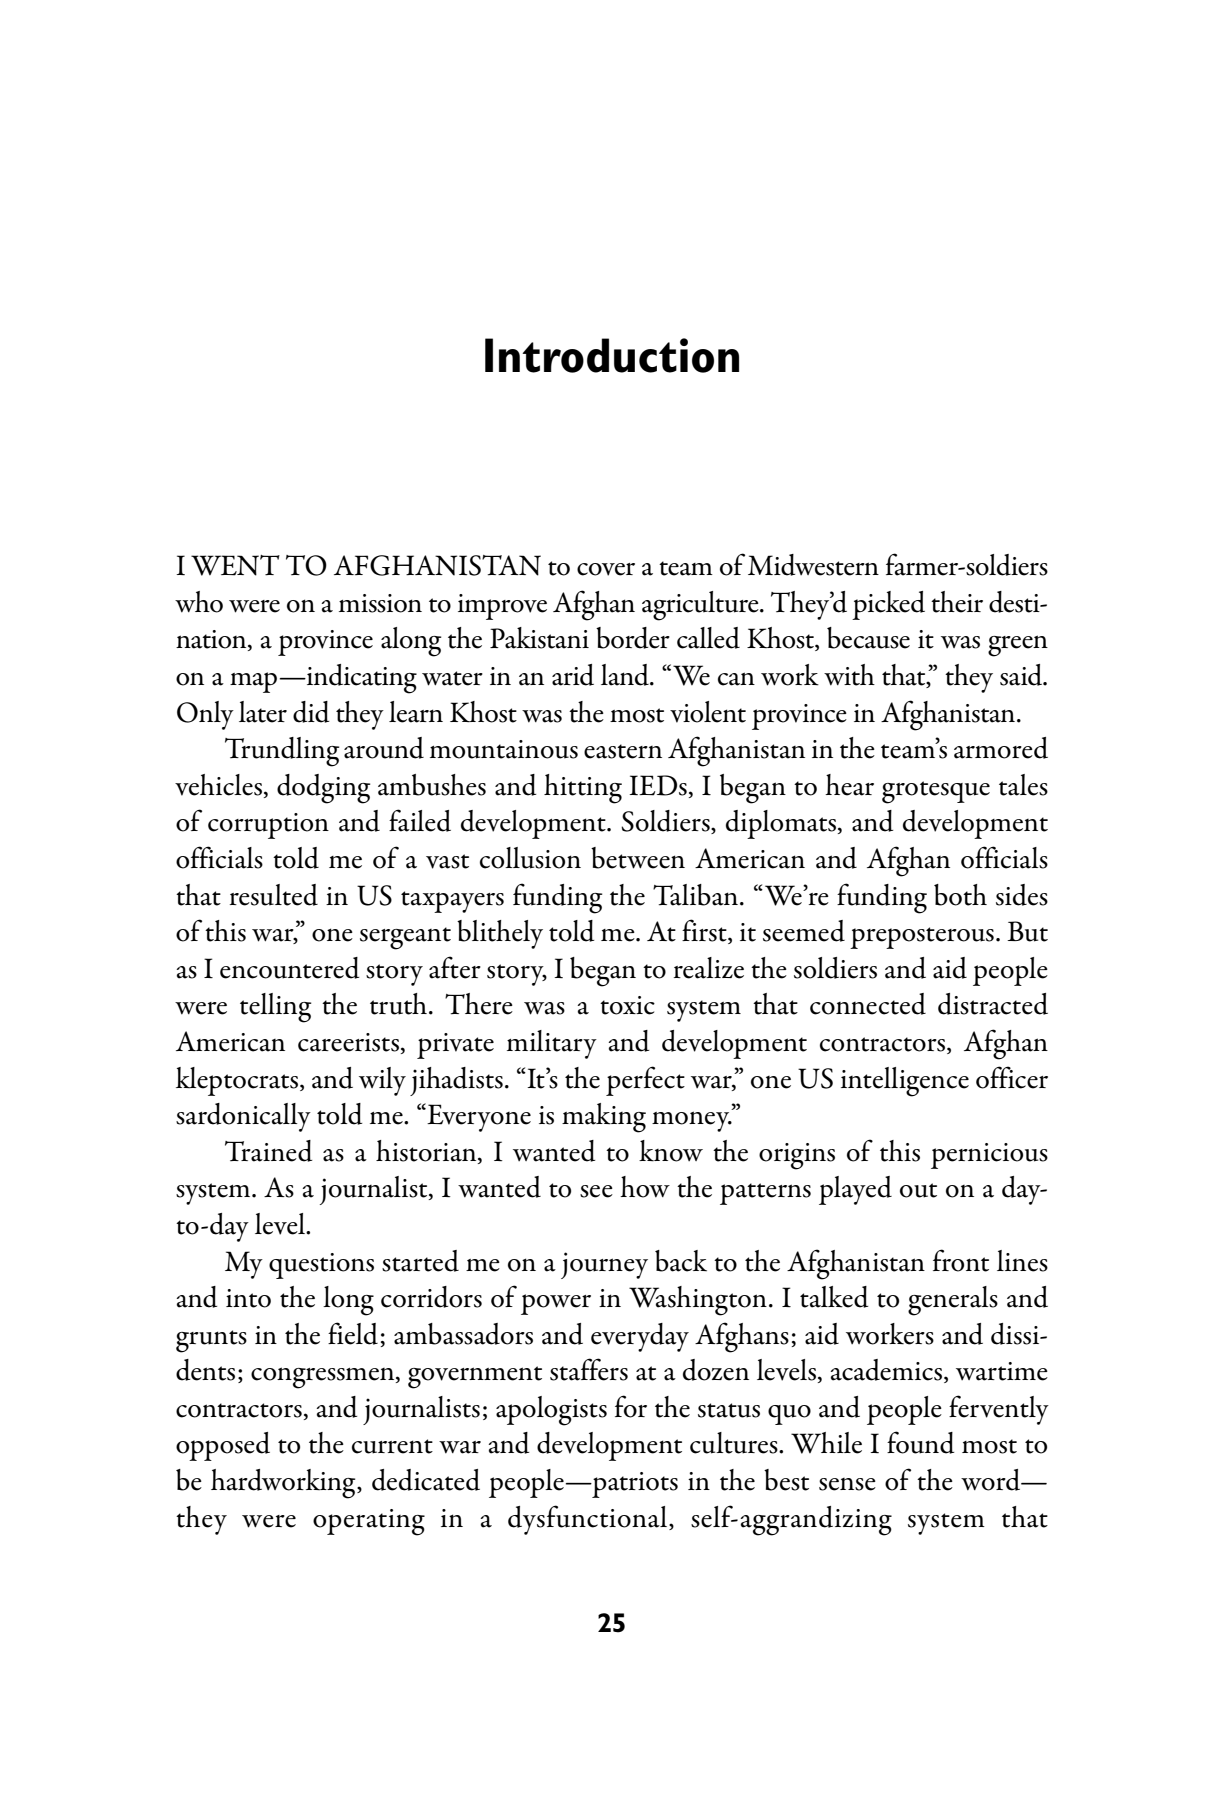 The width and height of the screenshot is (1224, 1812). What do you see at coordinates (369, 1522) in the screenshot?
I see `operating` at bounding box center [369, 1522].
